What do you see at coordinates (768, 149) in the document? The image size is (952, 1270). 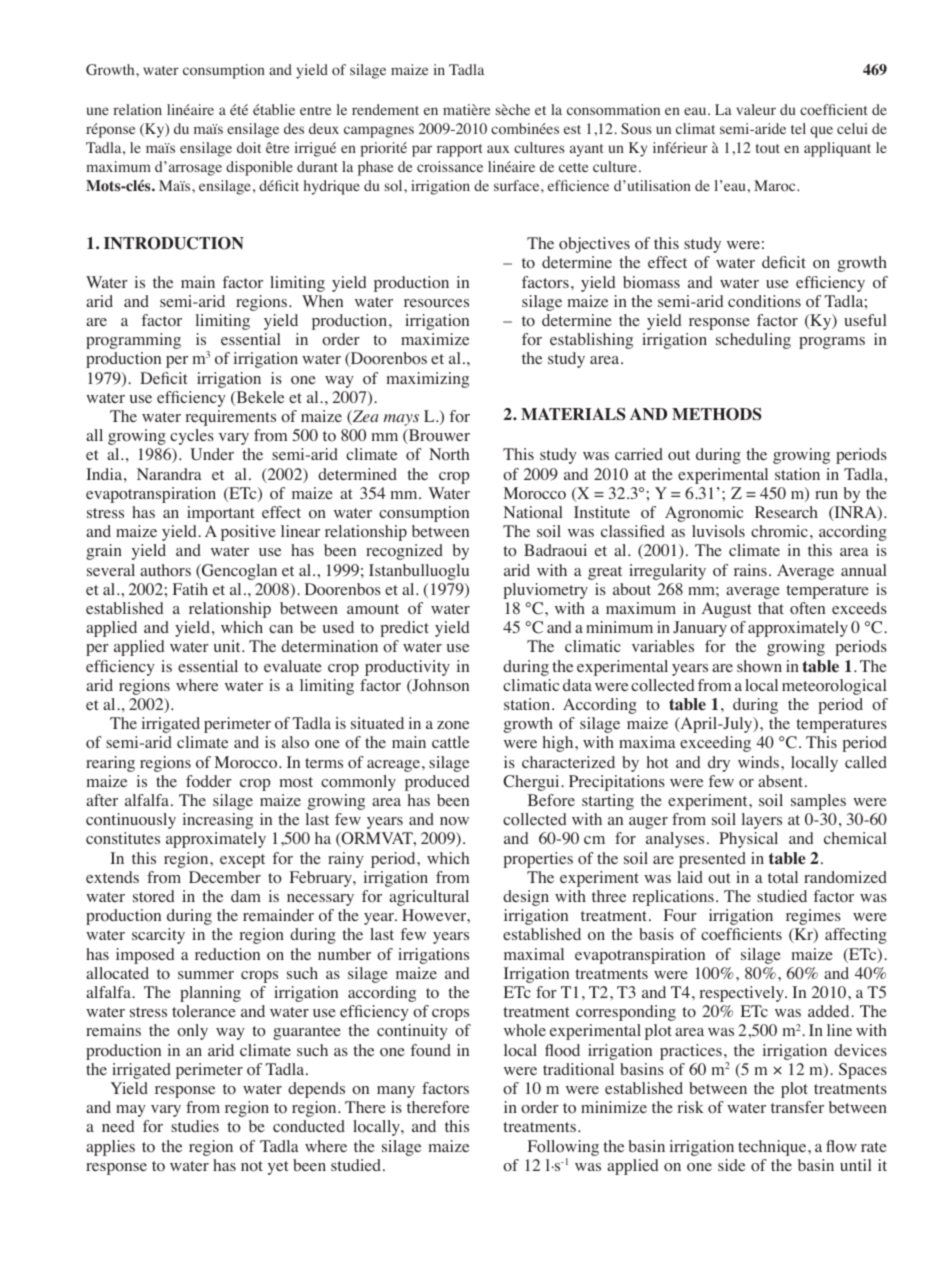 I see `tout` at bounding box center [768, 149].
